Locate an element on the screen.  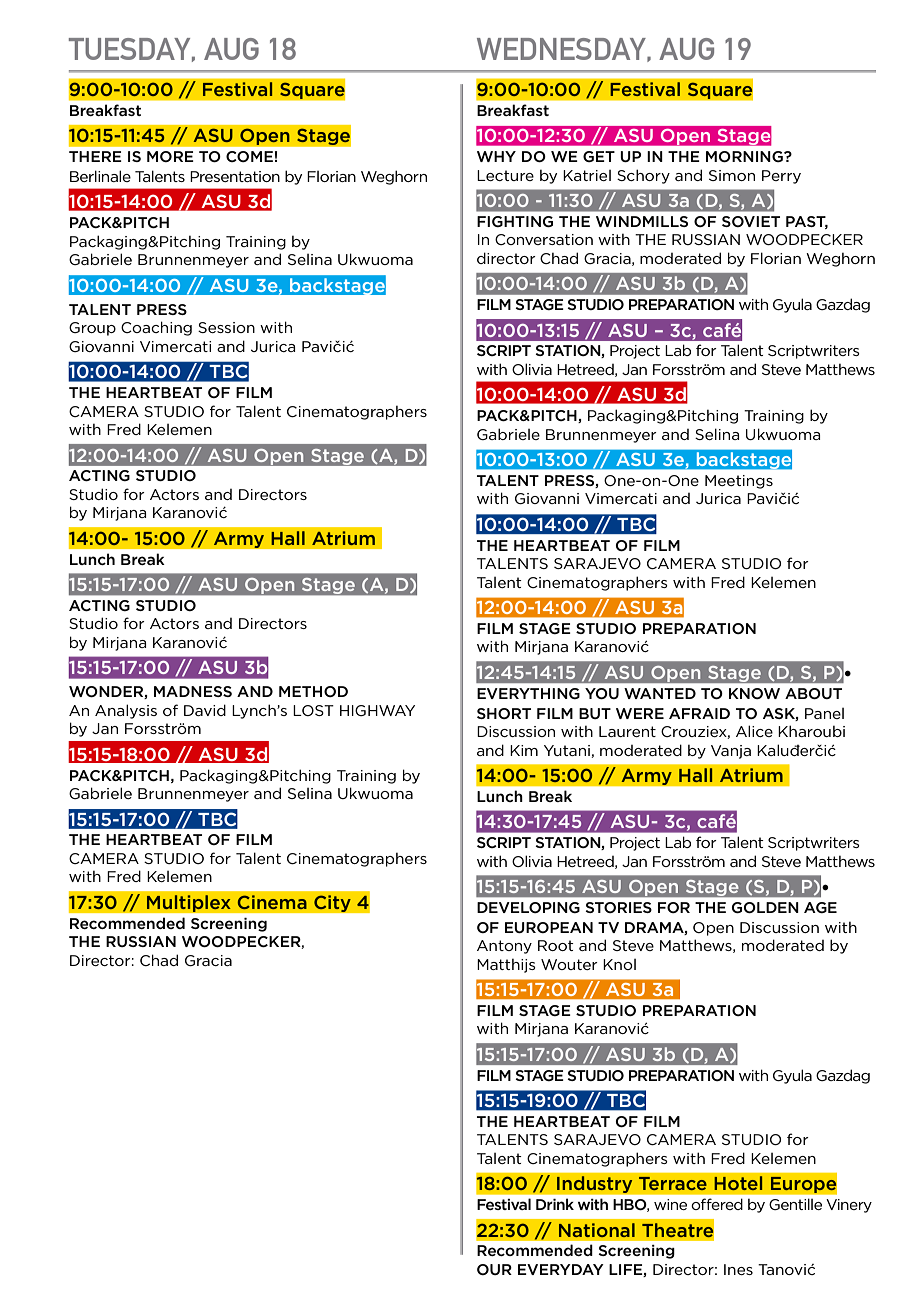
David is located at coordinates (205, 710).
